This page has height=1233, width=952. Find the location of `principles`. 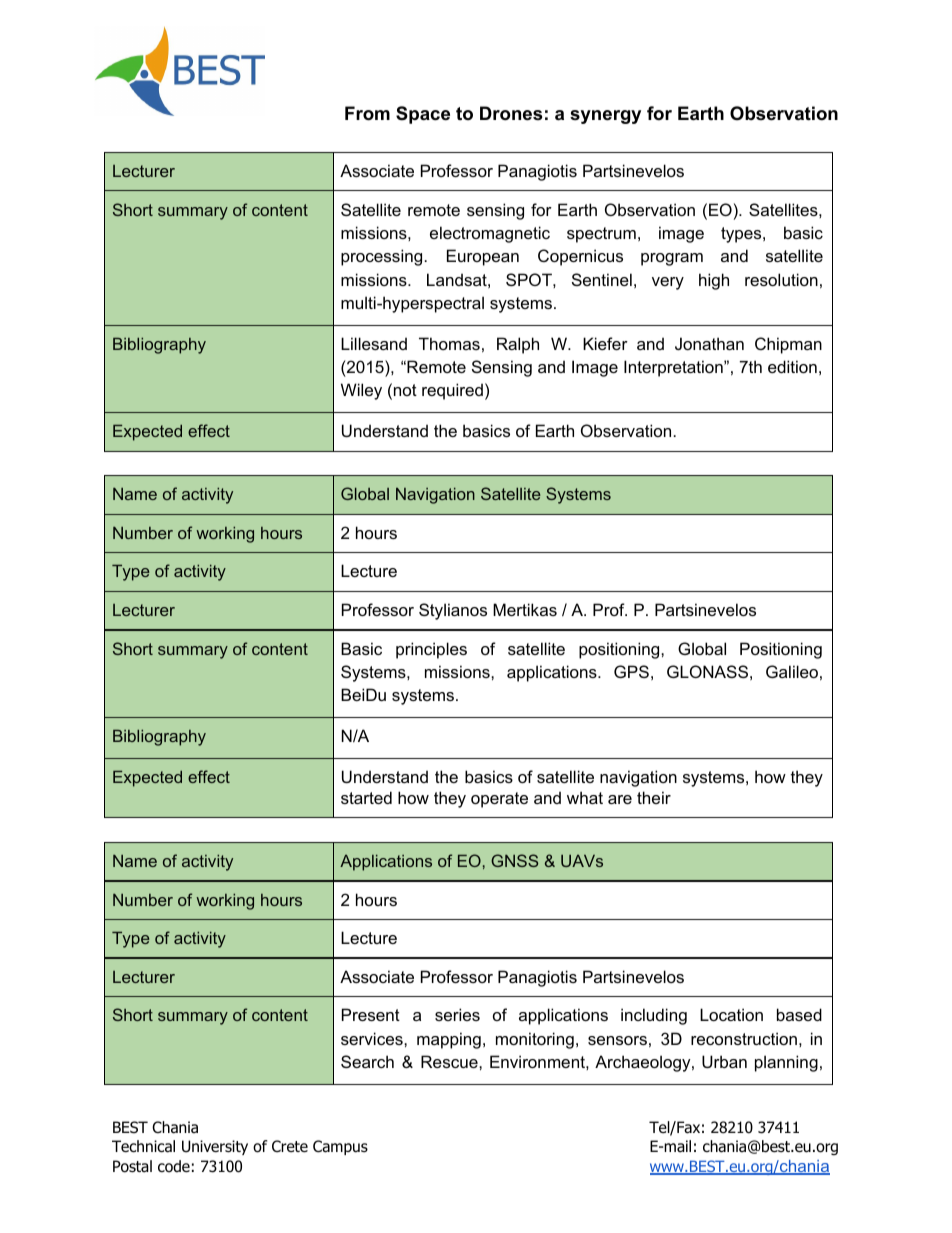

principles is located at coordinates (431, 650).
